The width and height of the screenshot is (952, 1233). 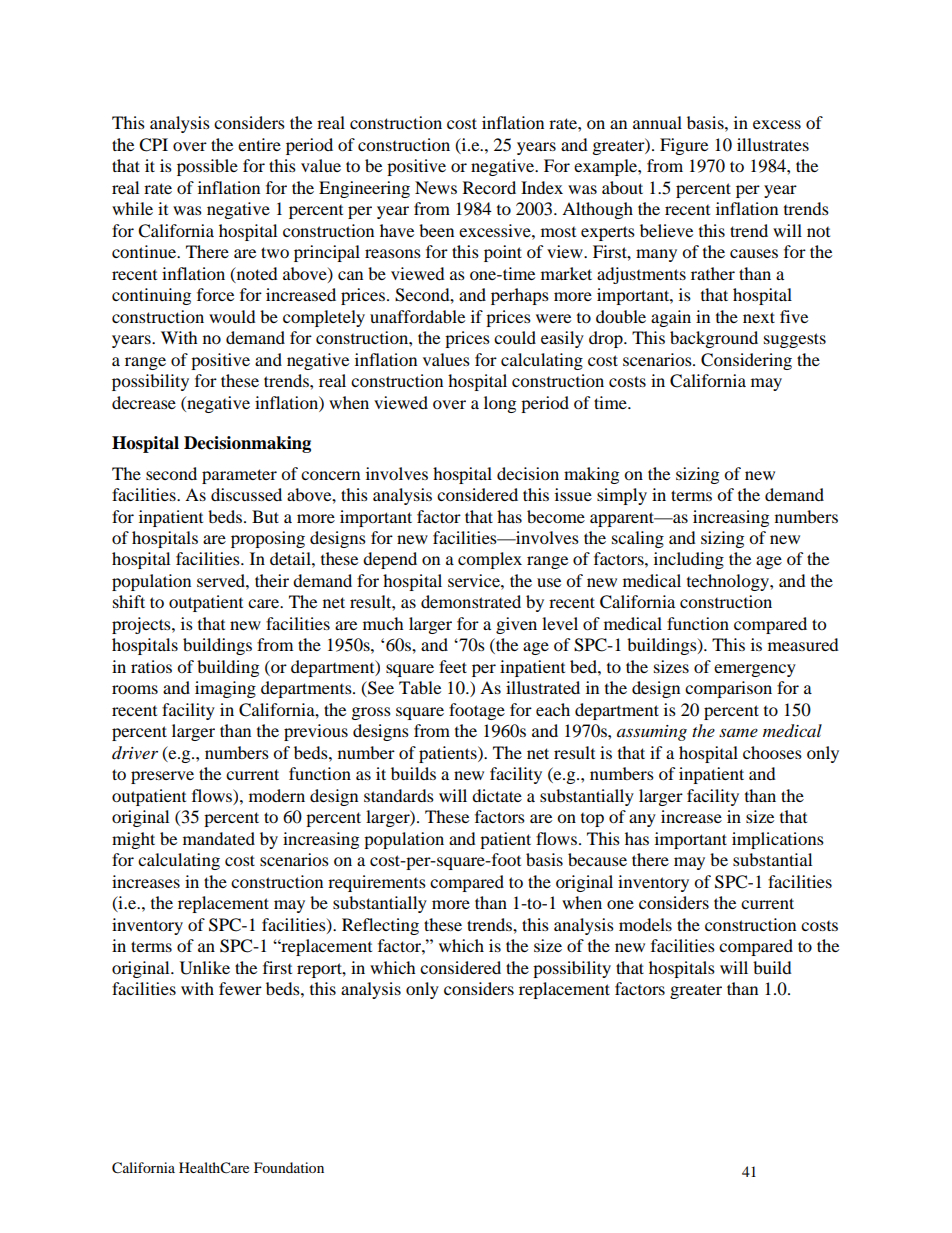 What do you see at coordinates (489, 187) in the screenshot?
I see `Record` at bounding box center [489, 187].
